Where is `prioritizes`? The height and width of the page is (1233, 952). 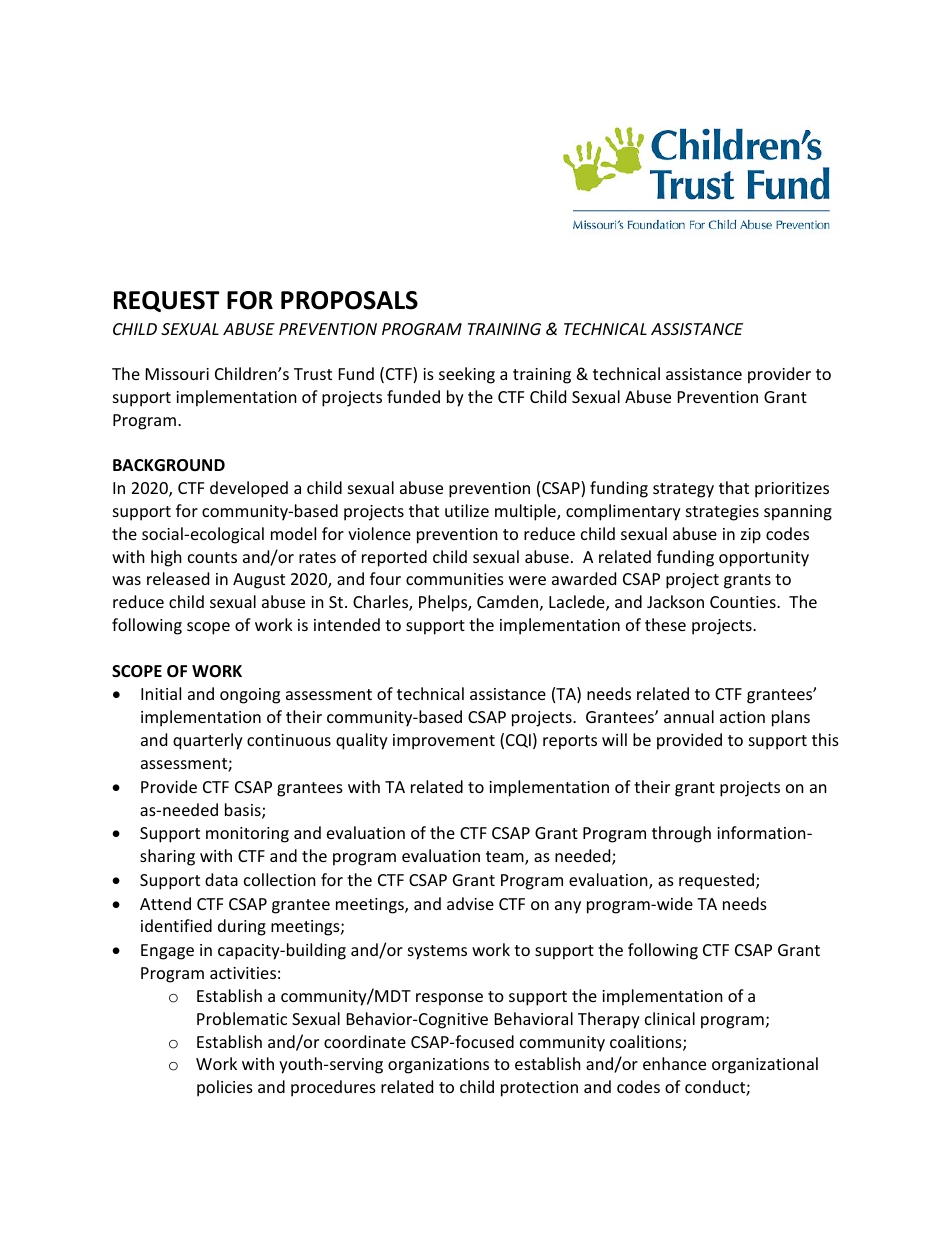
prioritizes is located at coordinates (792, 490).
